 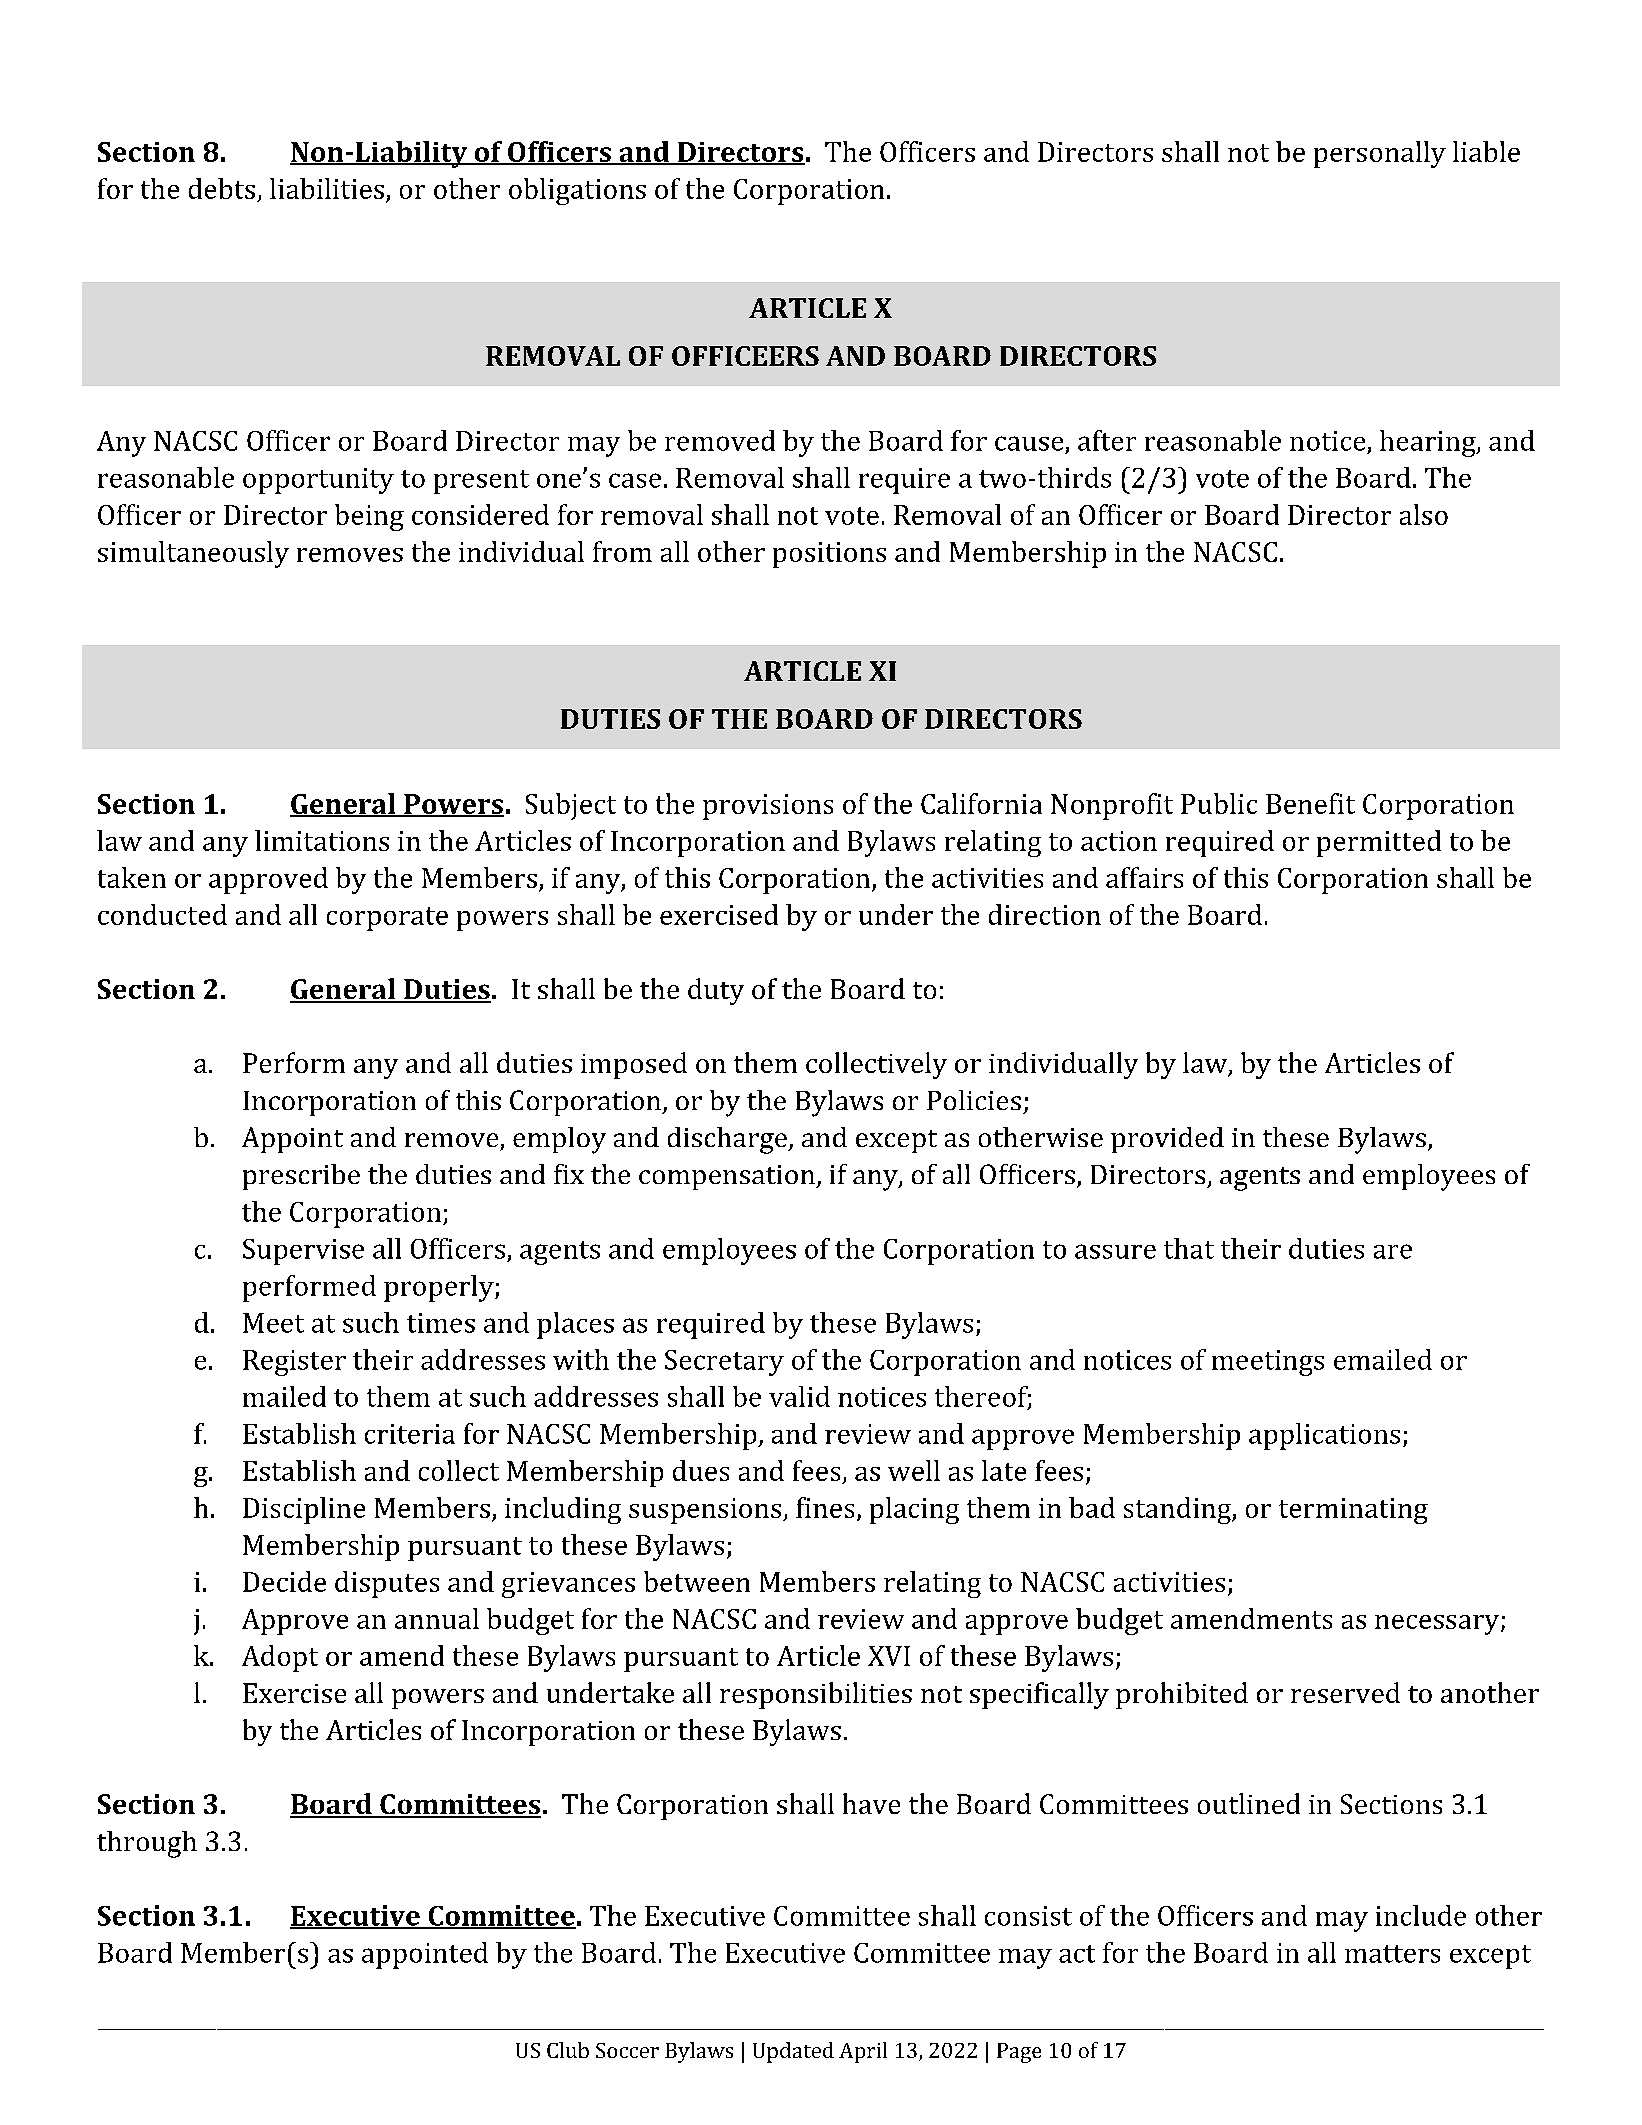 I want to click on prescribe, so click(x=301, y=1177).
